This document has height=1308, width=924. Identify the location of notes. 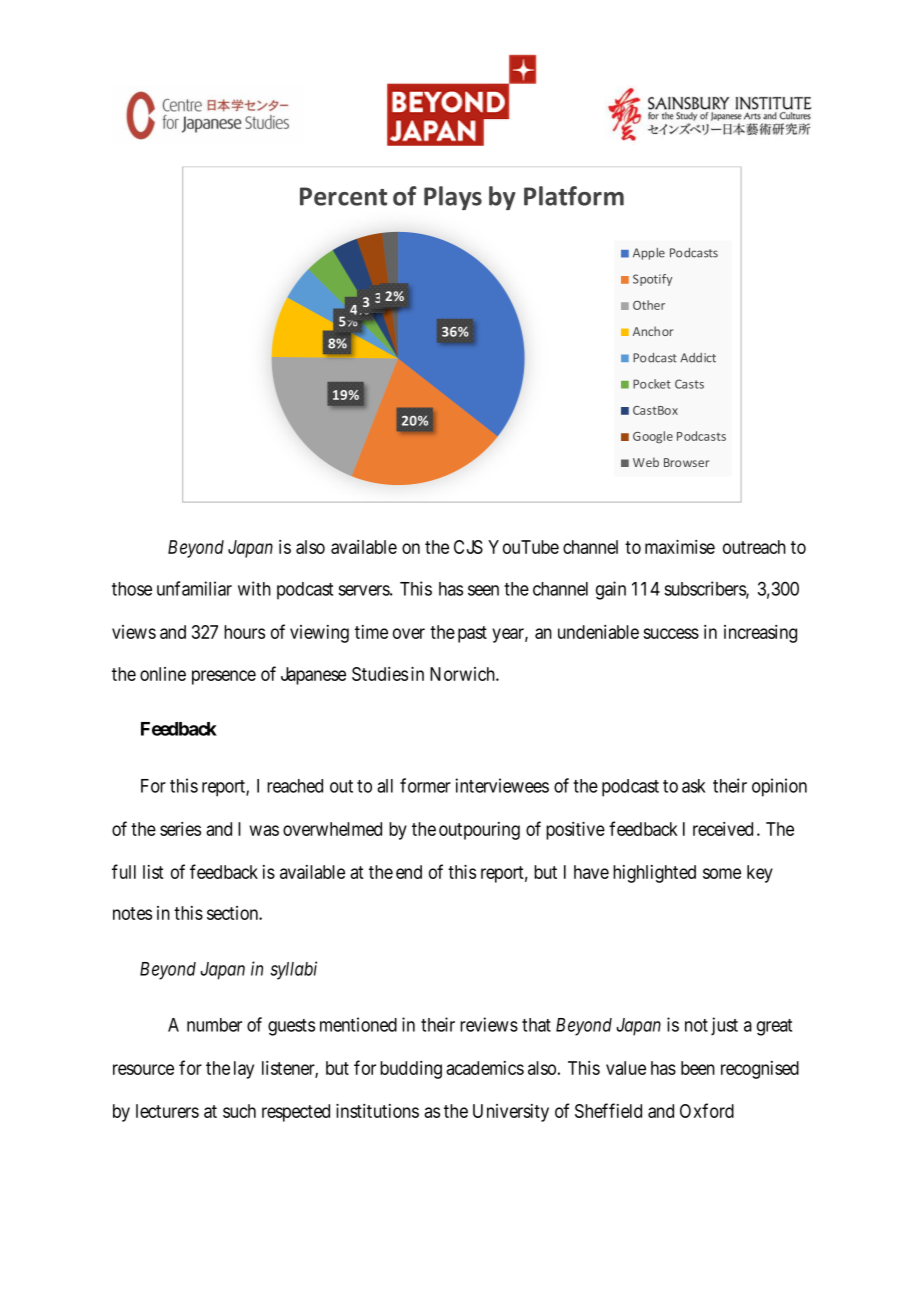
(132, 913).
